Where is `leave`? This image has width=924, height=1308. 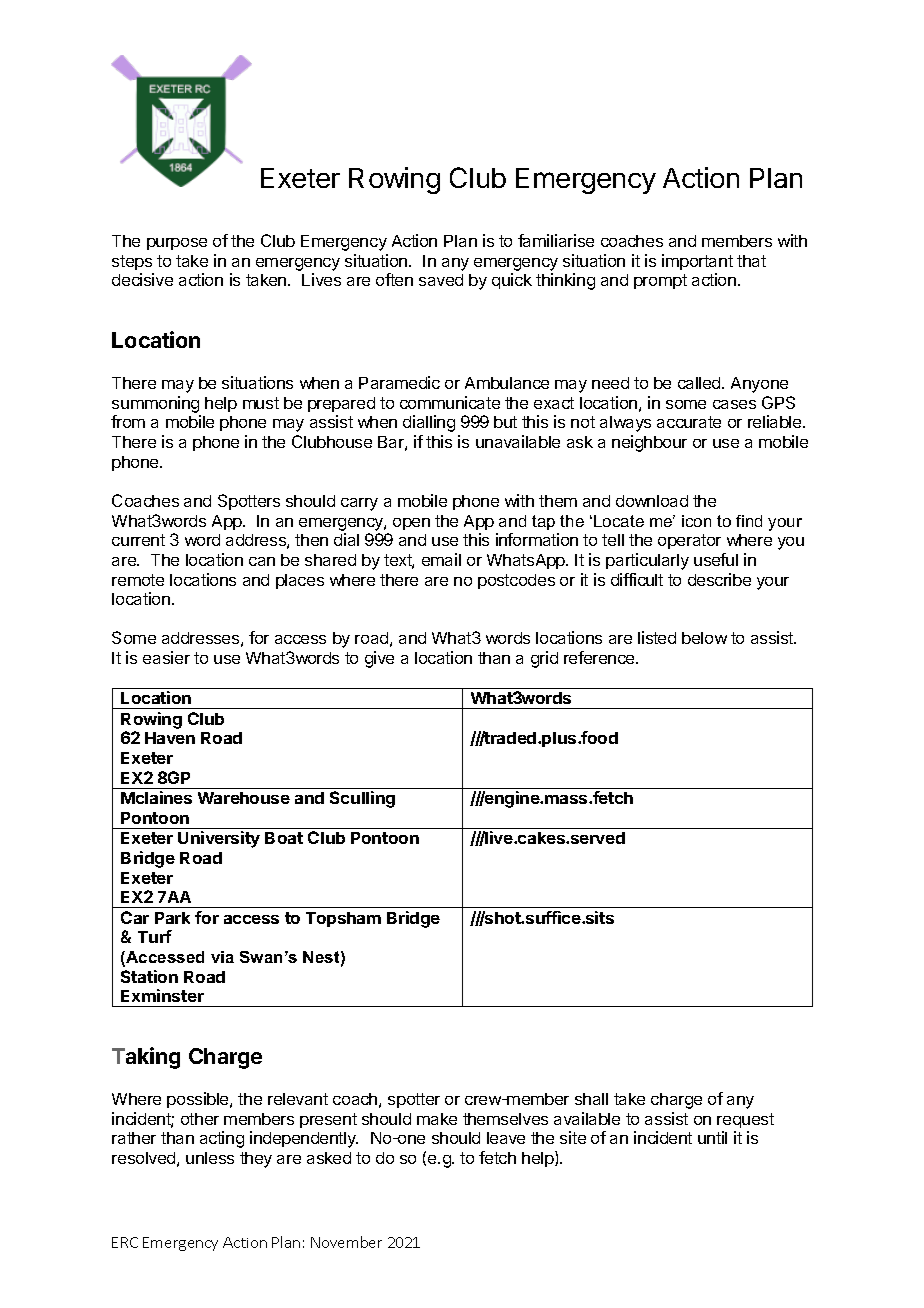 leave is located at coordinates (506, 1138).
